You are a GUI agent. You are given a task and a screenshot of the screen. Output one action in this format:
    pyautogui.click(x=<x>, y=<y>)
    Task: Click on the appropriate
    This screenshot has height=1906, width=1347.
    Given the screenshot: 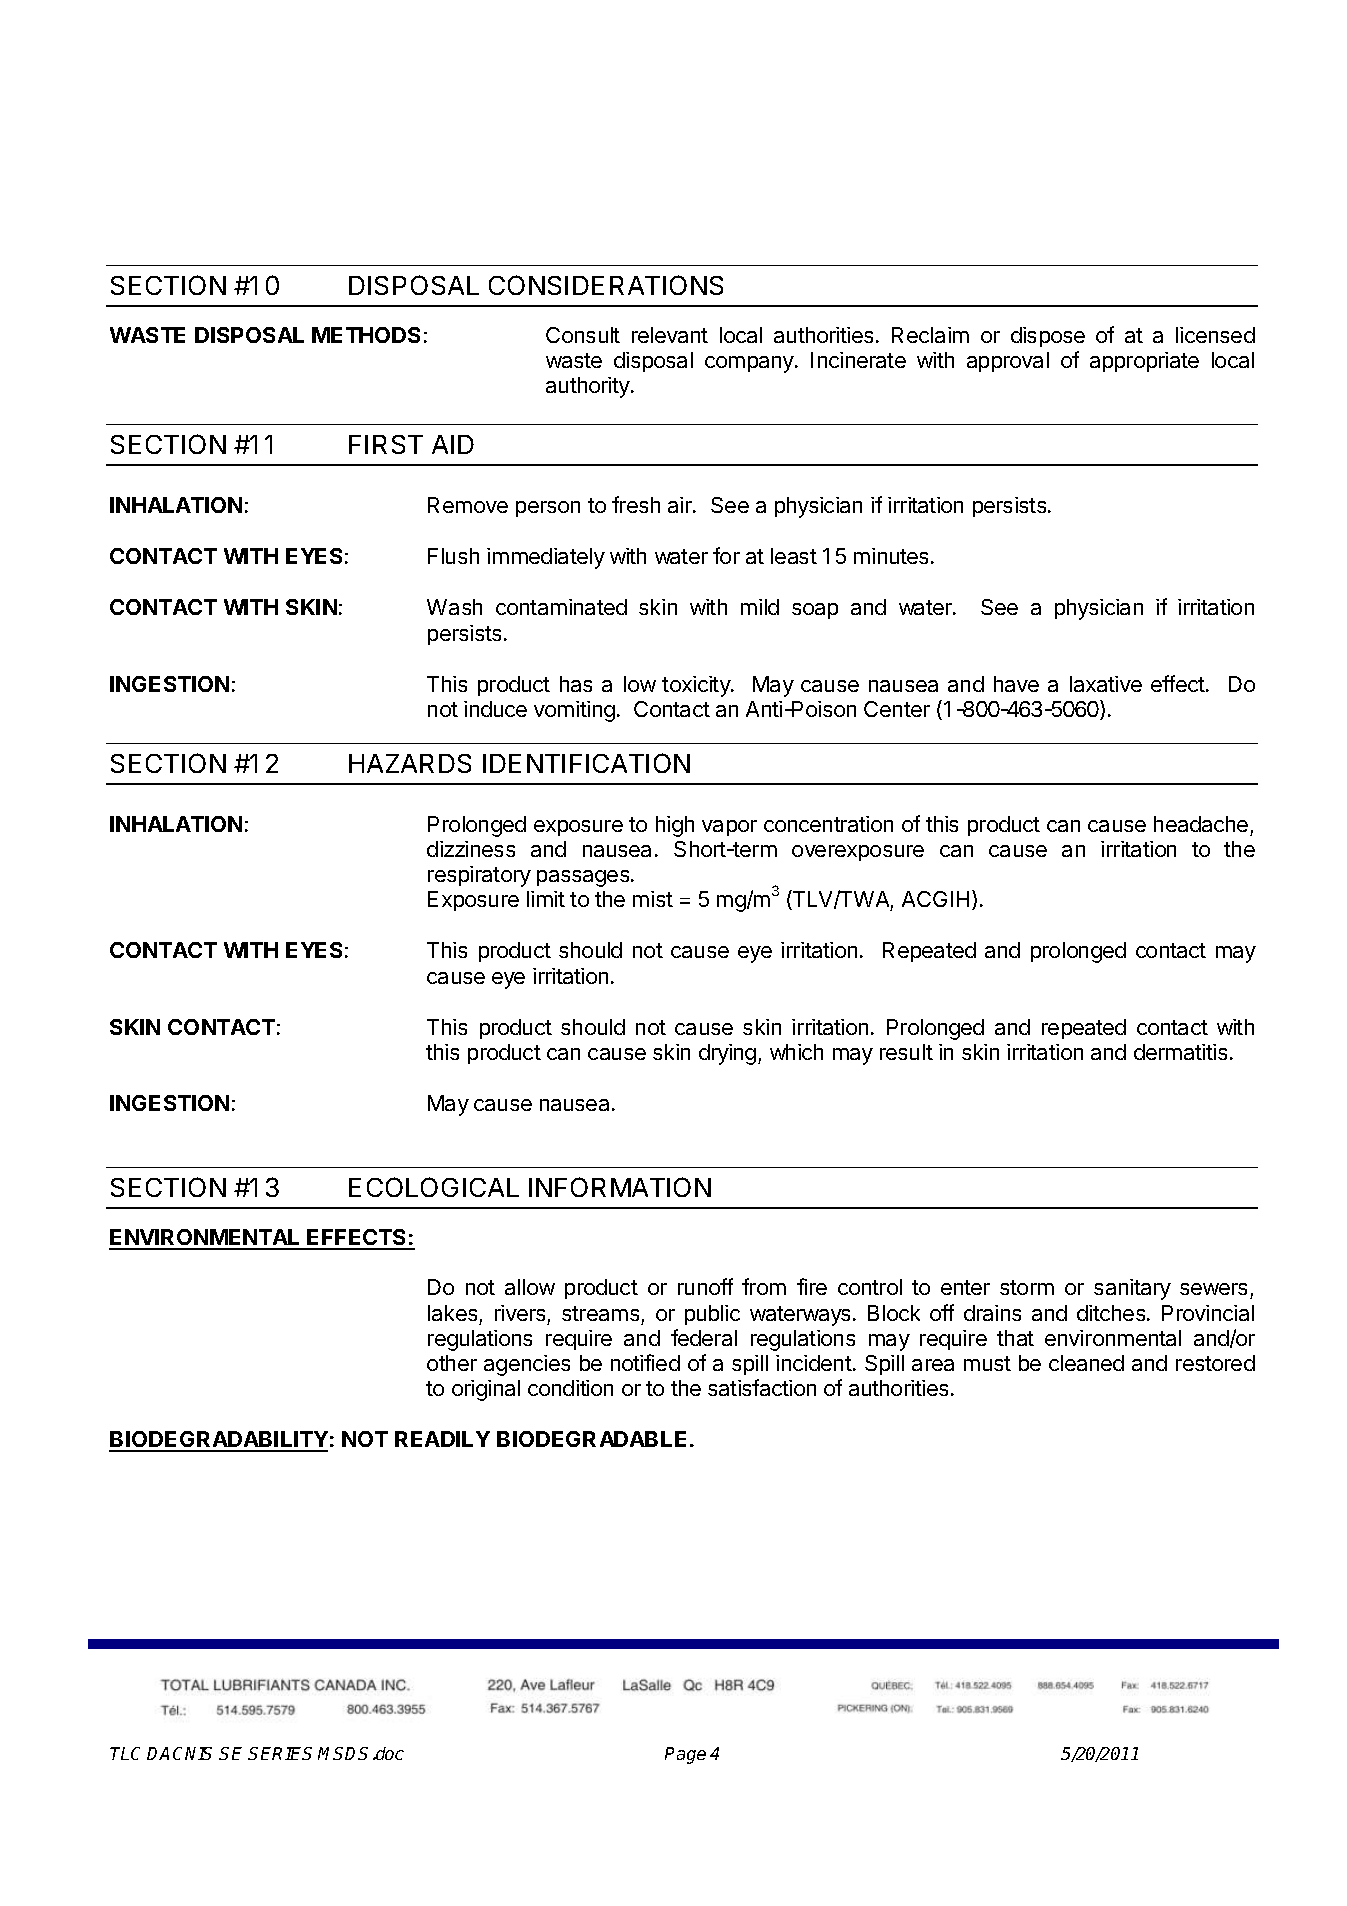 What is the action you would take?
    pyautogui.click(x=1144, y=362)
